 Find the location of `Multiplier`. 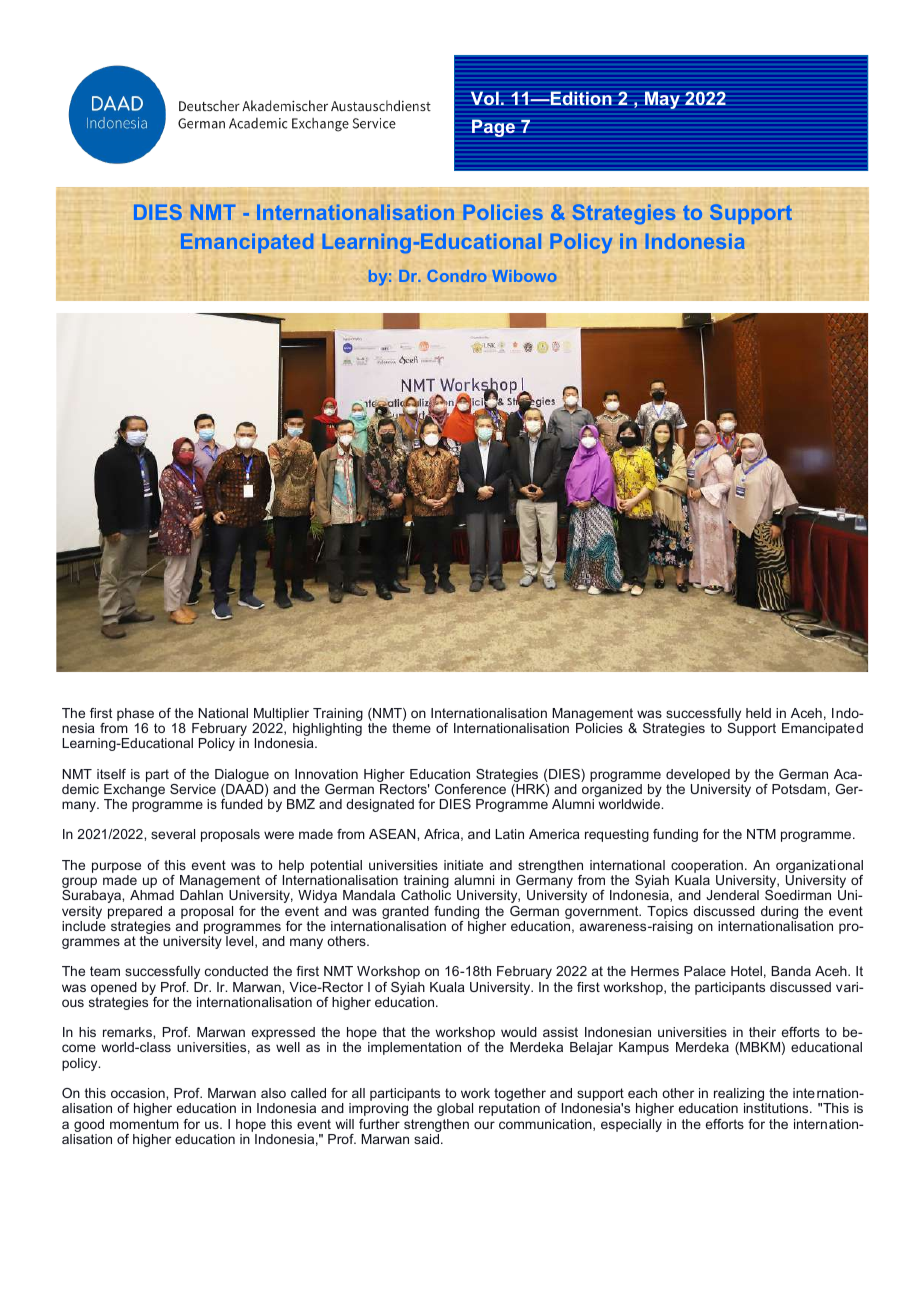

Multiplier is located at coordinates (281, 714).
